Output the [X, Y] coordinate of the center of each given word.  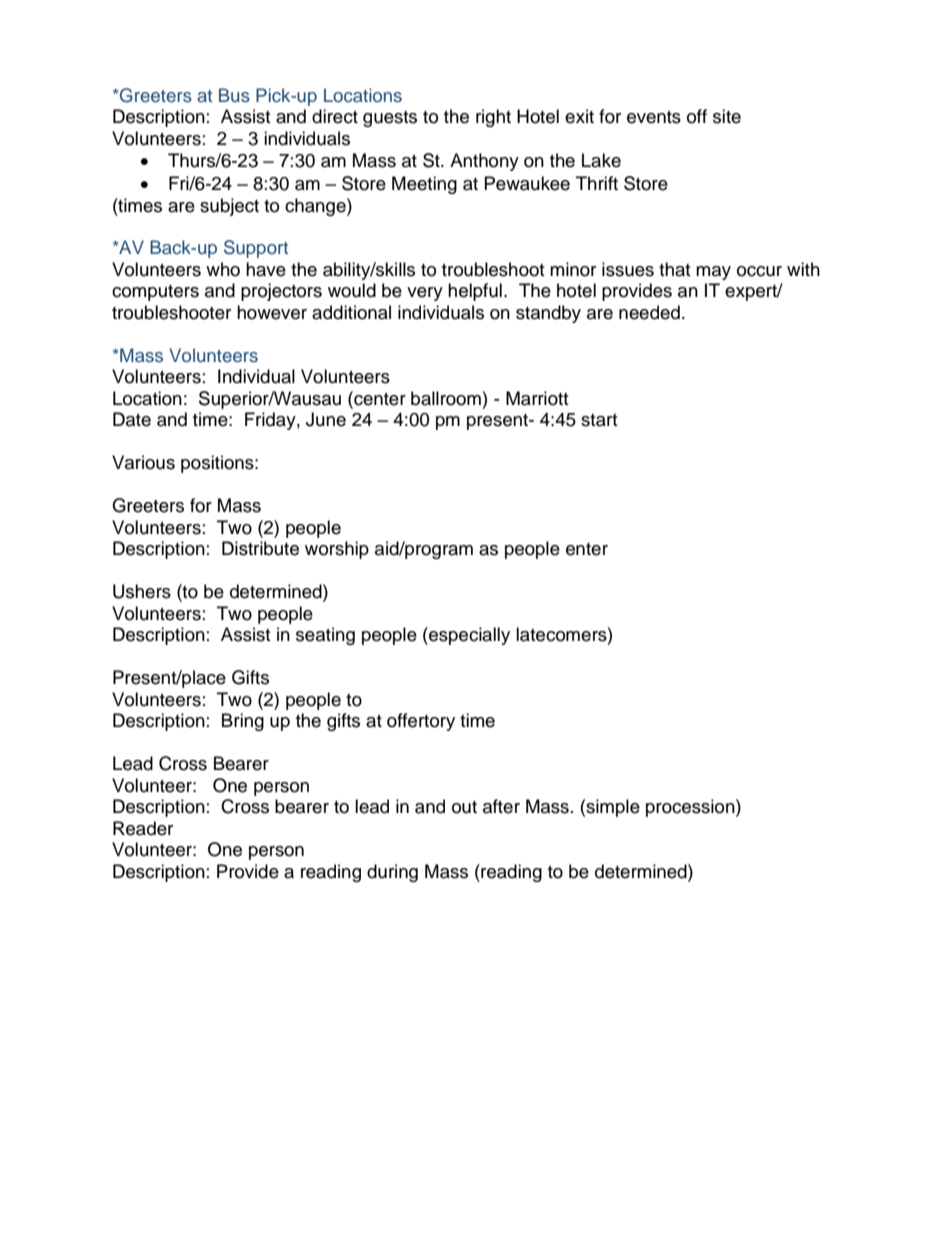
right [493, 118]
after [501, 806]
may [713, 273]
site [727, 116]
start [599, 420]
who [223, 269]
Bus [234, 95]
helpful [475, 292]
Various [143, 462]
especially [468, 636]
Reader [143, 828]
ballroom [446, 398]
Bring [243, 722]
